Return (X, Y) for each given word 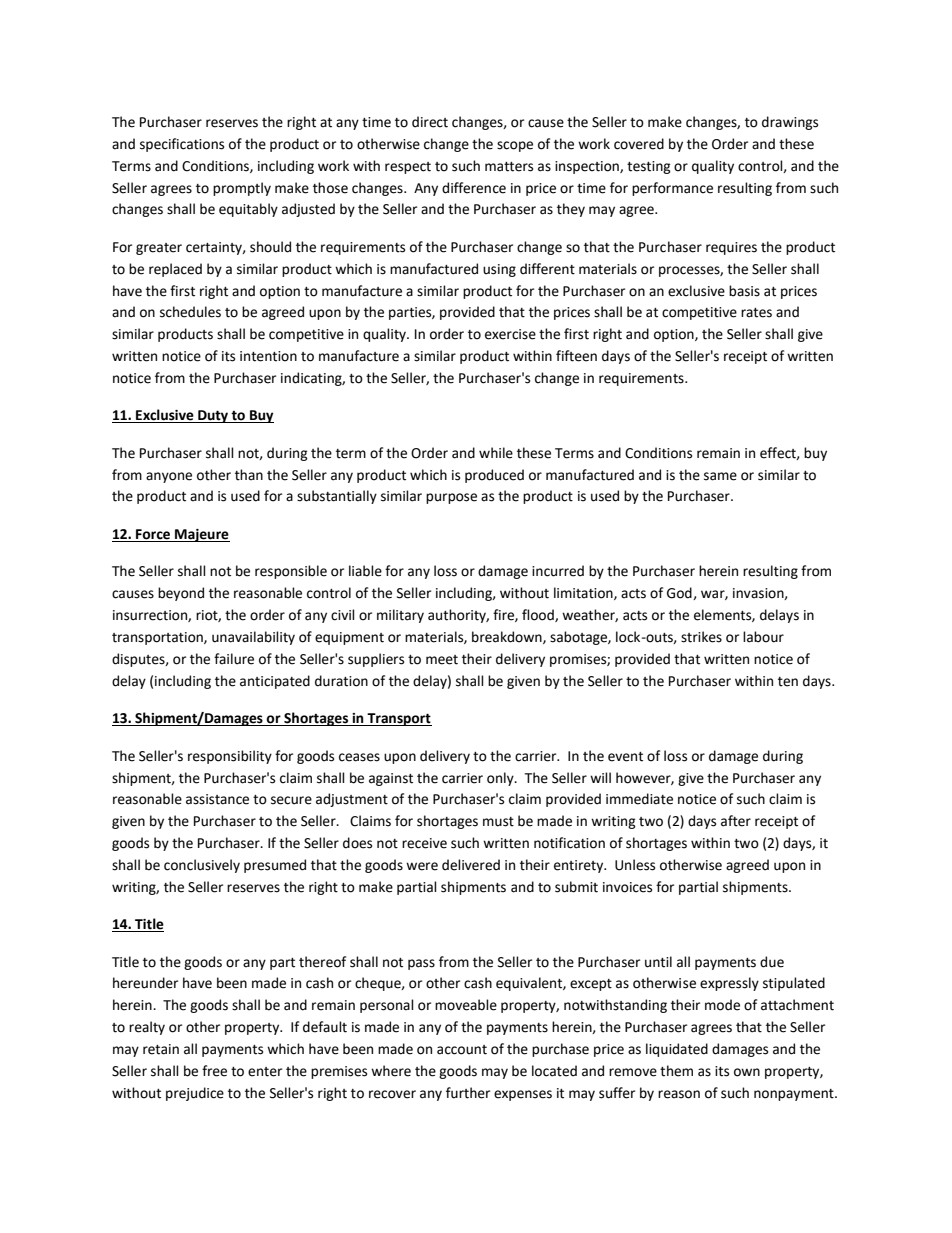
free (214, 1071)
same (720, 476)
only (501, 779)
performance (672, 189)
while (496, 453)
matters (509, 167)
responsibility (230, 757)
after (736, 821)
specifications (182, 145)
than (249, 475)
